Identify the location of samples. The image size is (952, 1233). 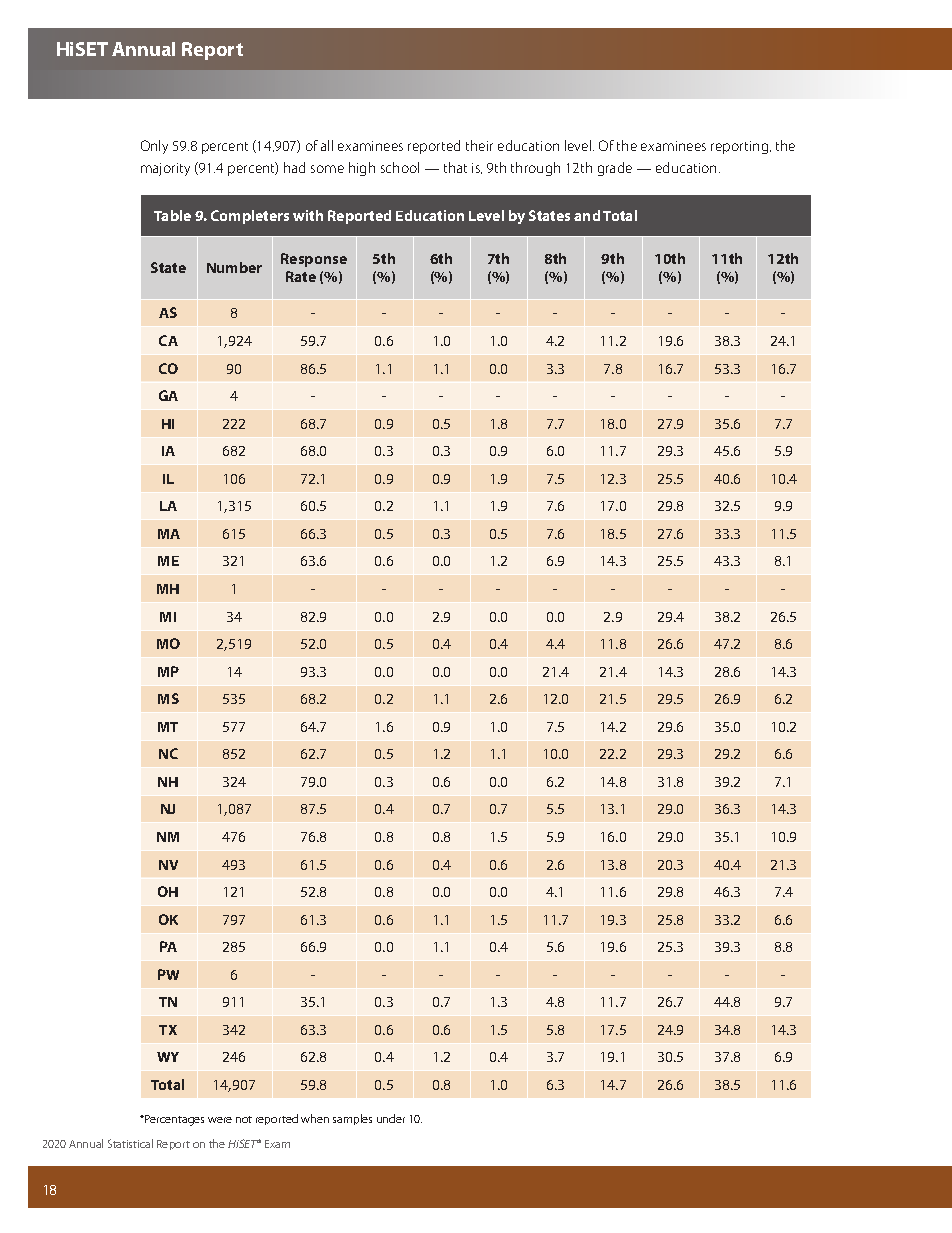
(352, 1119).
